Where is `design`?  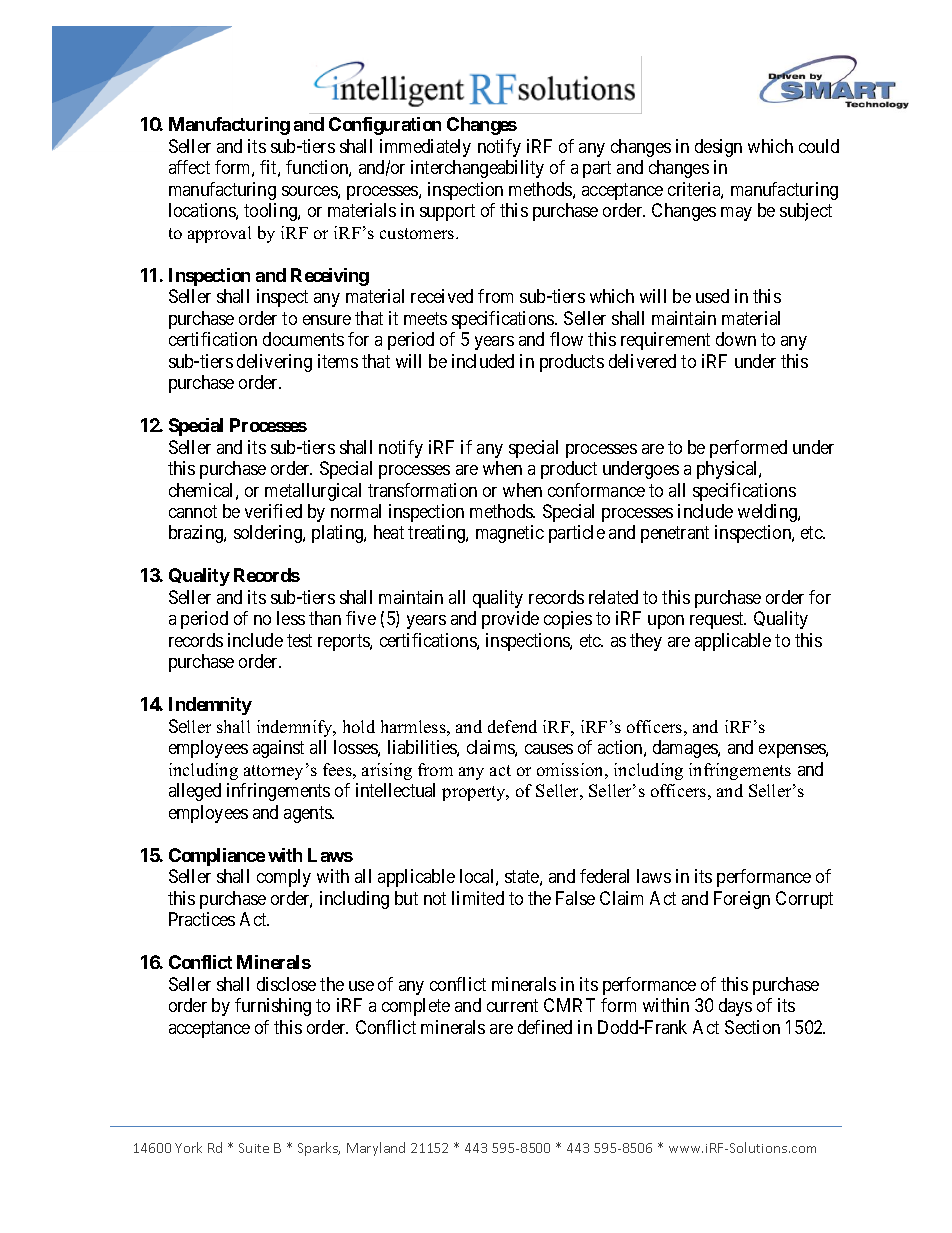 design is located at coordinates (718, 148).
